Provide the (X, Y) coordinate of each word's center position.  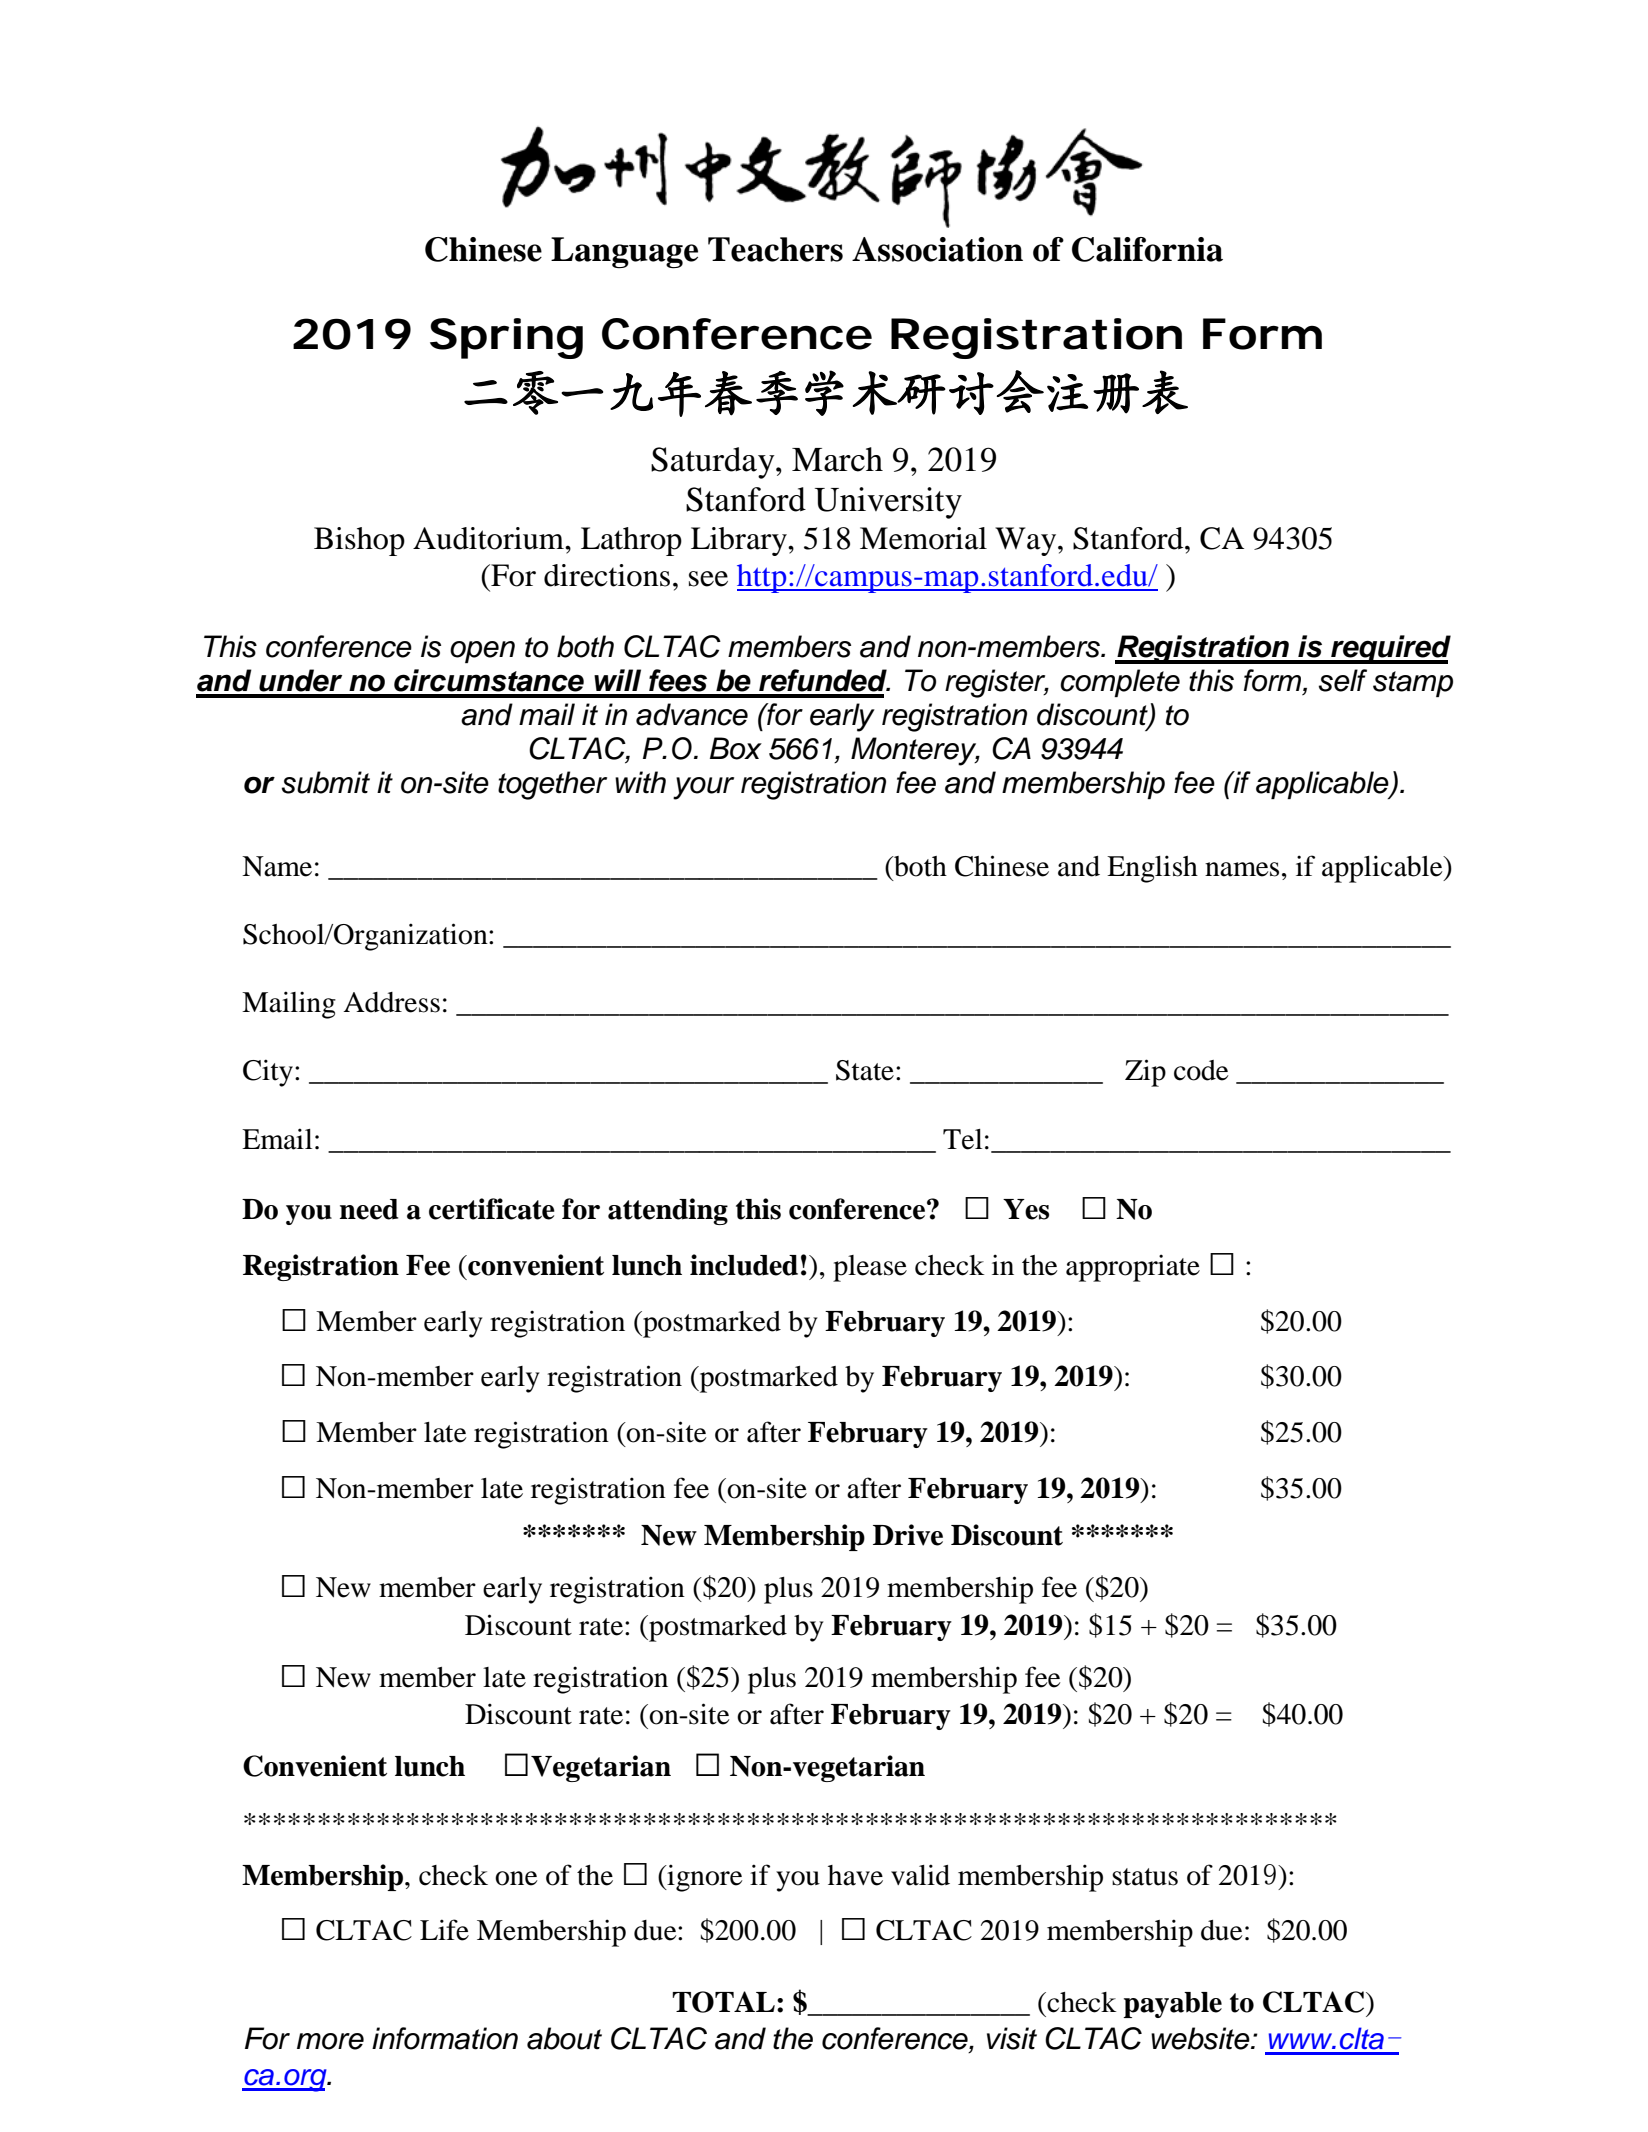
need (369, 1209)
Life (444, 1930)
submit (325, 782)
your (703, 788)
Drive (908, 1535)
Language (624, 253)
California (1147, 249)
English (1152, 869)
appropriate (1133, 1268)
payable (1172, 2005)
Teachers (775, 249)
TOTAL (723, 2002)
